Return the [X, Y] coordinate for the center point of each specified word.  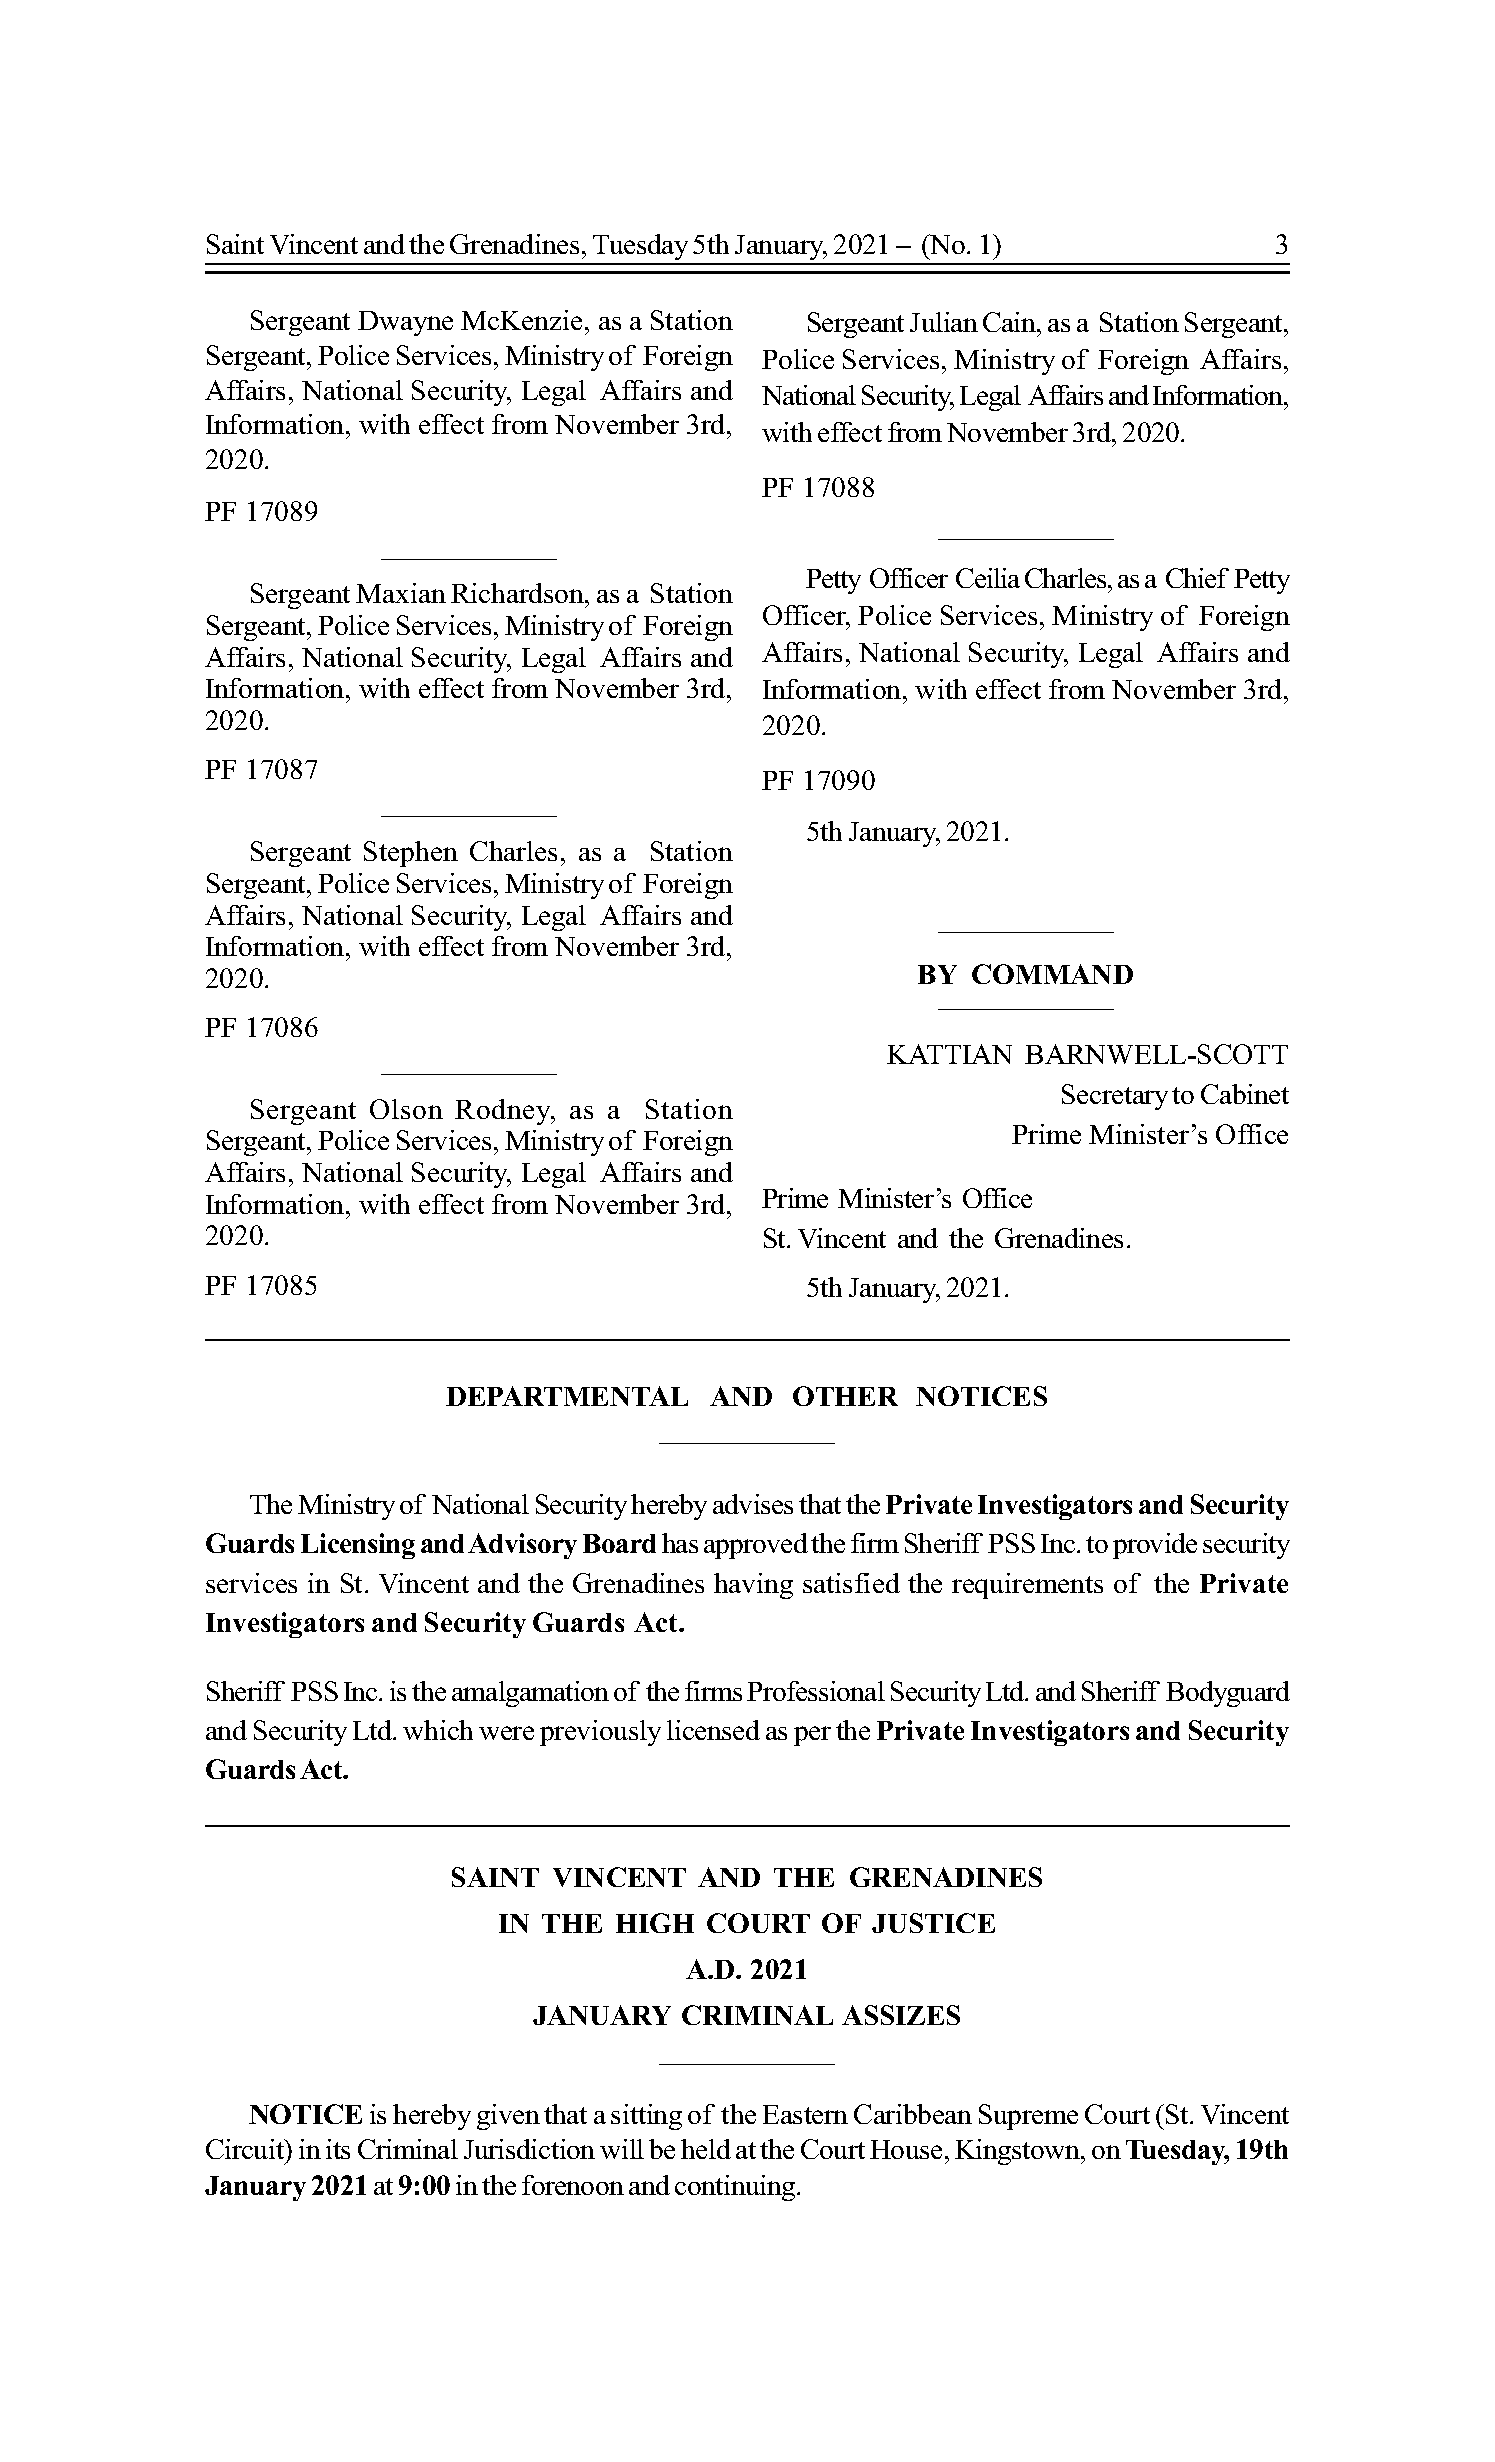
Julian [944, 322]
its [338, 2149]
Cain [1011, 322]
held [706, 2149]
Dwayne [405, 323]
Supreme [1028, 2117]
